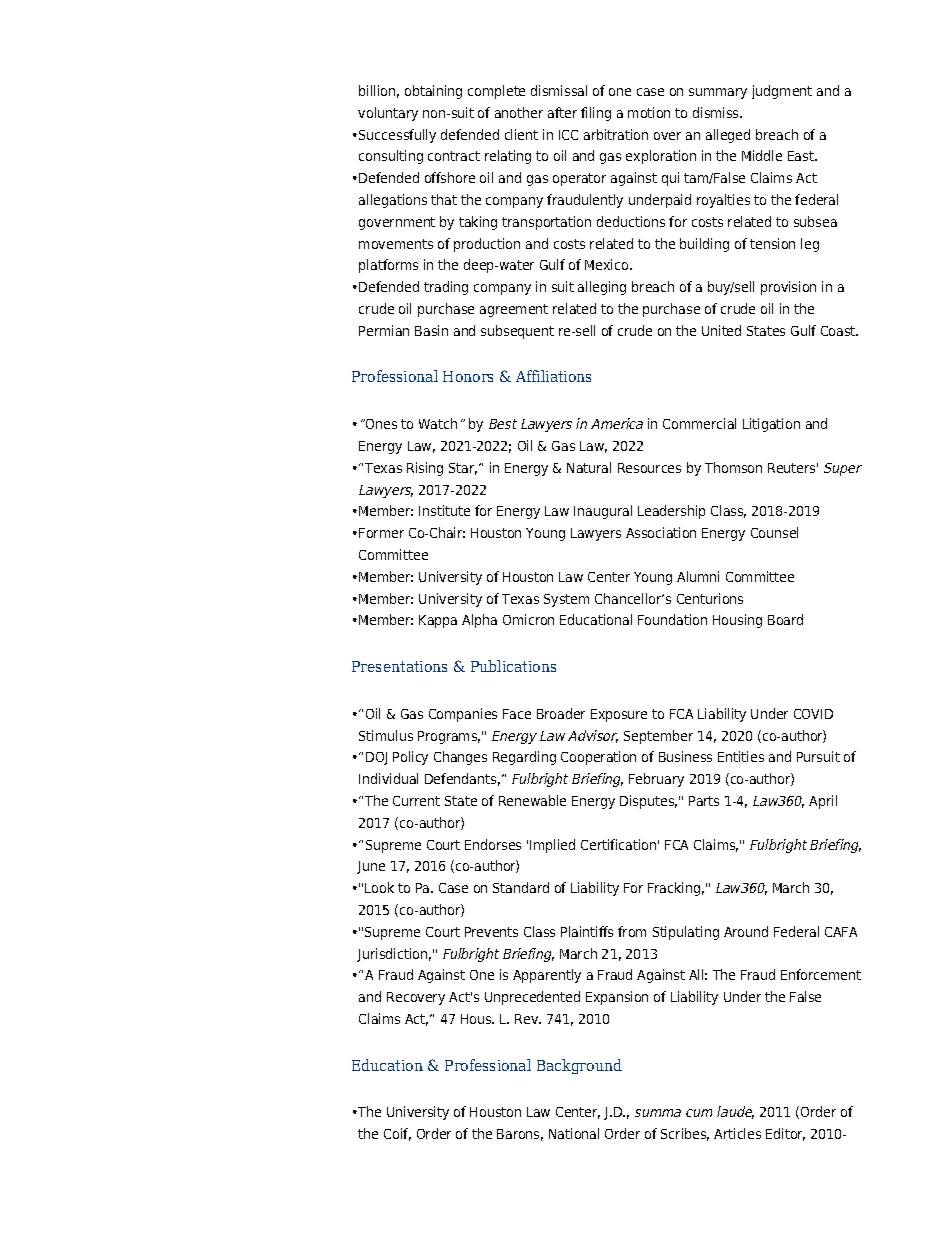 This image has width=952, height=1233. Describe the element at coordinates (823, 802) in the image. I see `April` at that location.
